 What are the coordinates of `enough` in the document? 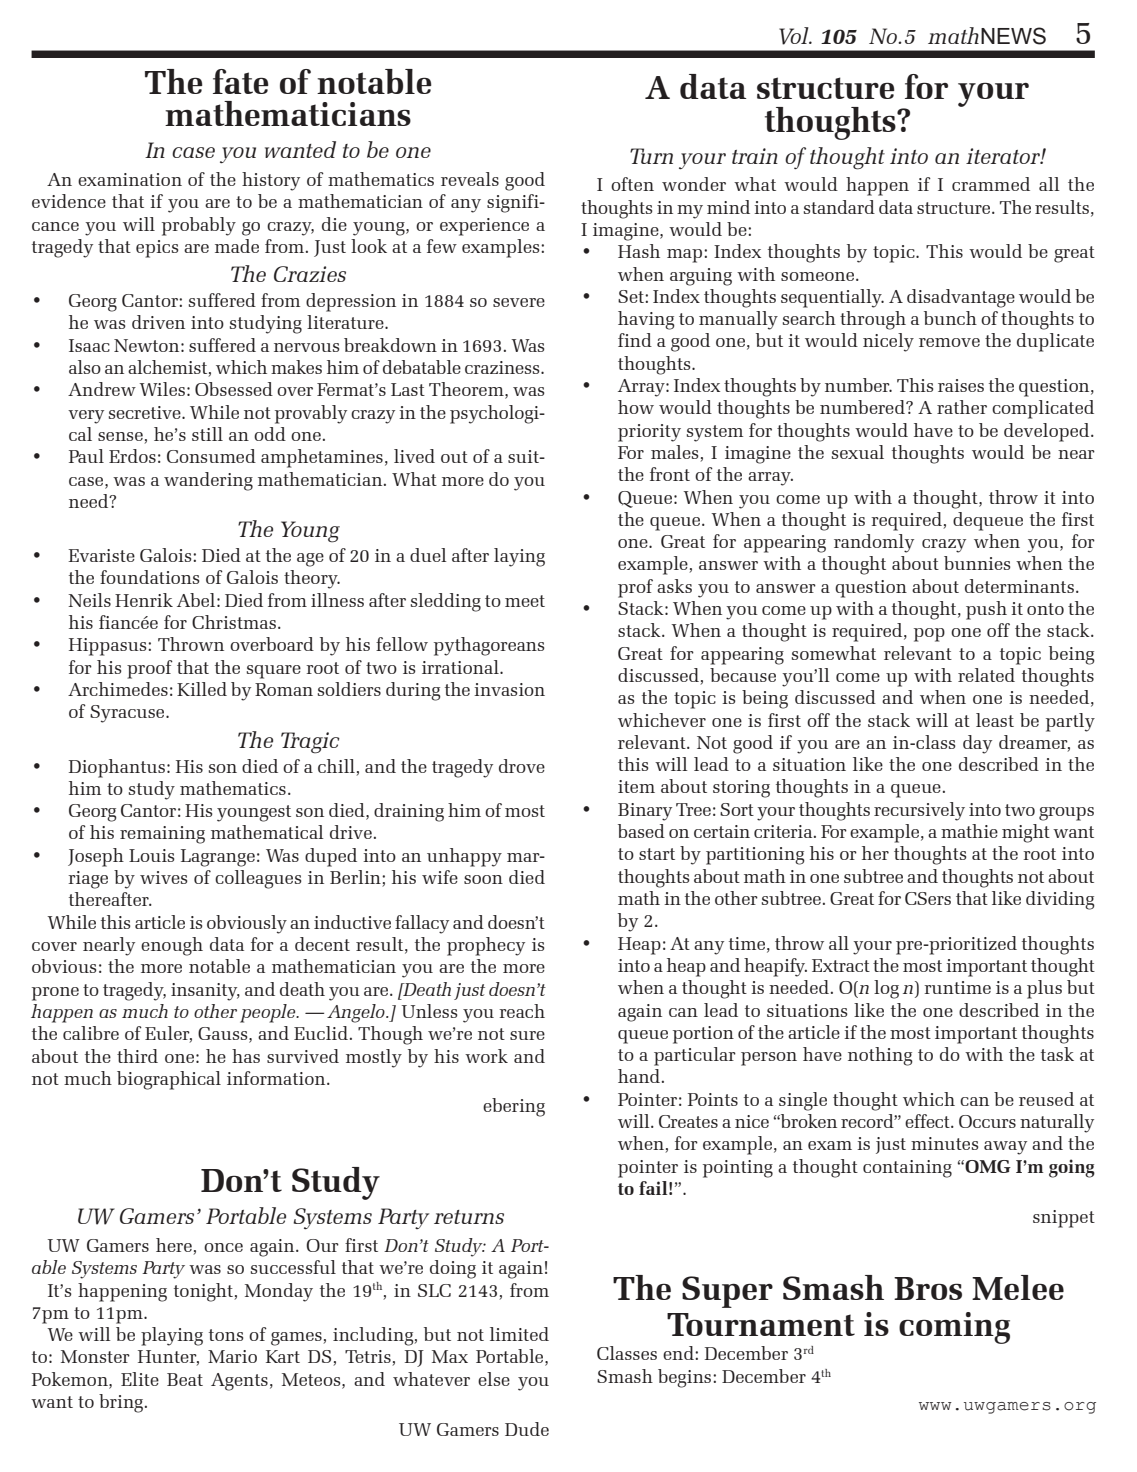 It's located at (172, 946).
